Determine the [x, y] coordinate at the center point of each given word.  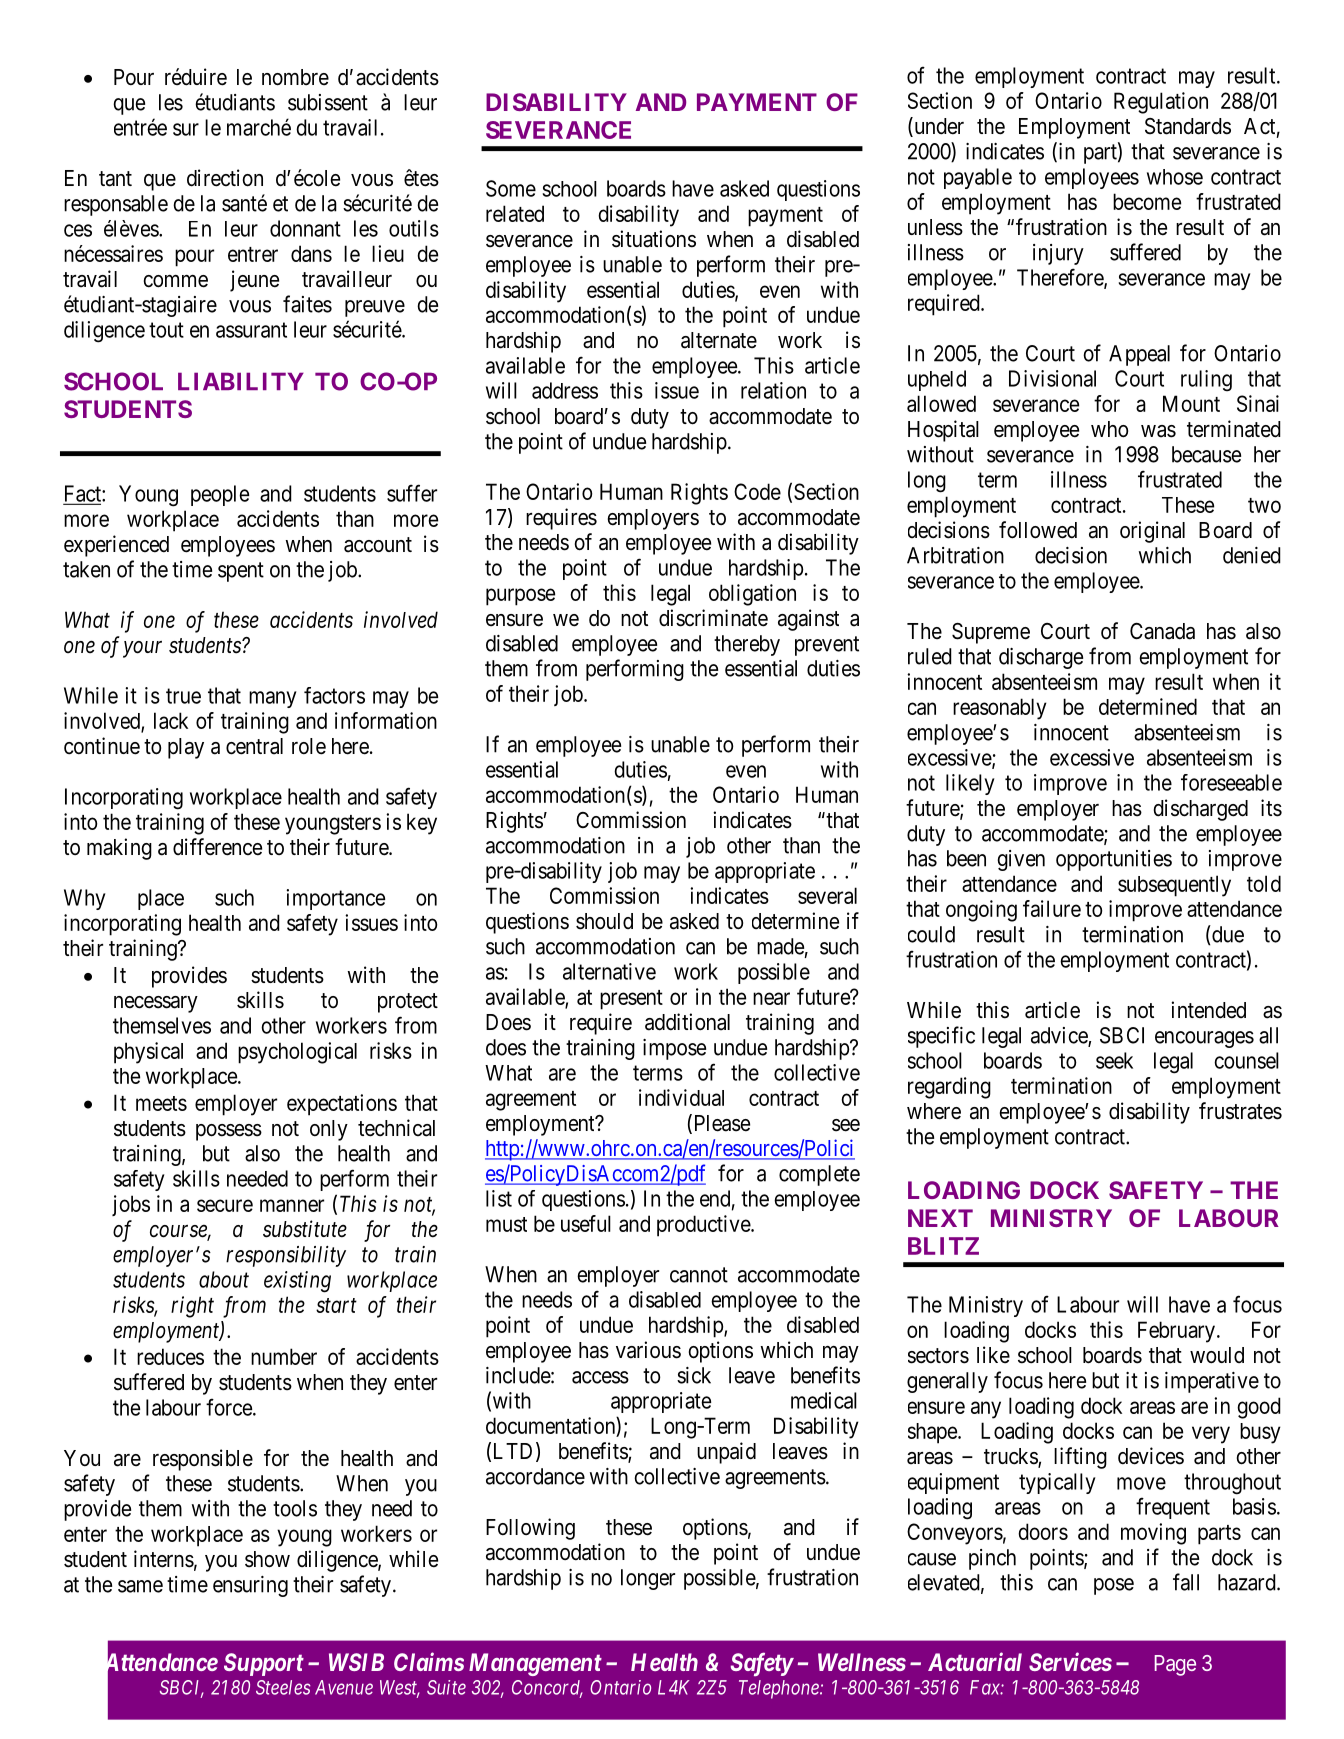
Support [264, 1664]
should [604, 921]
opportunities [1114, 860]
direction [225, 178]
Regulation [1161, 103]
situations [654, 239]
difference [217, 847]
